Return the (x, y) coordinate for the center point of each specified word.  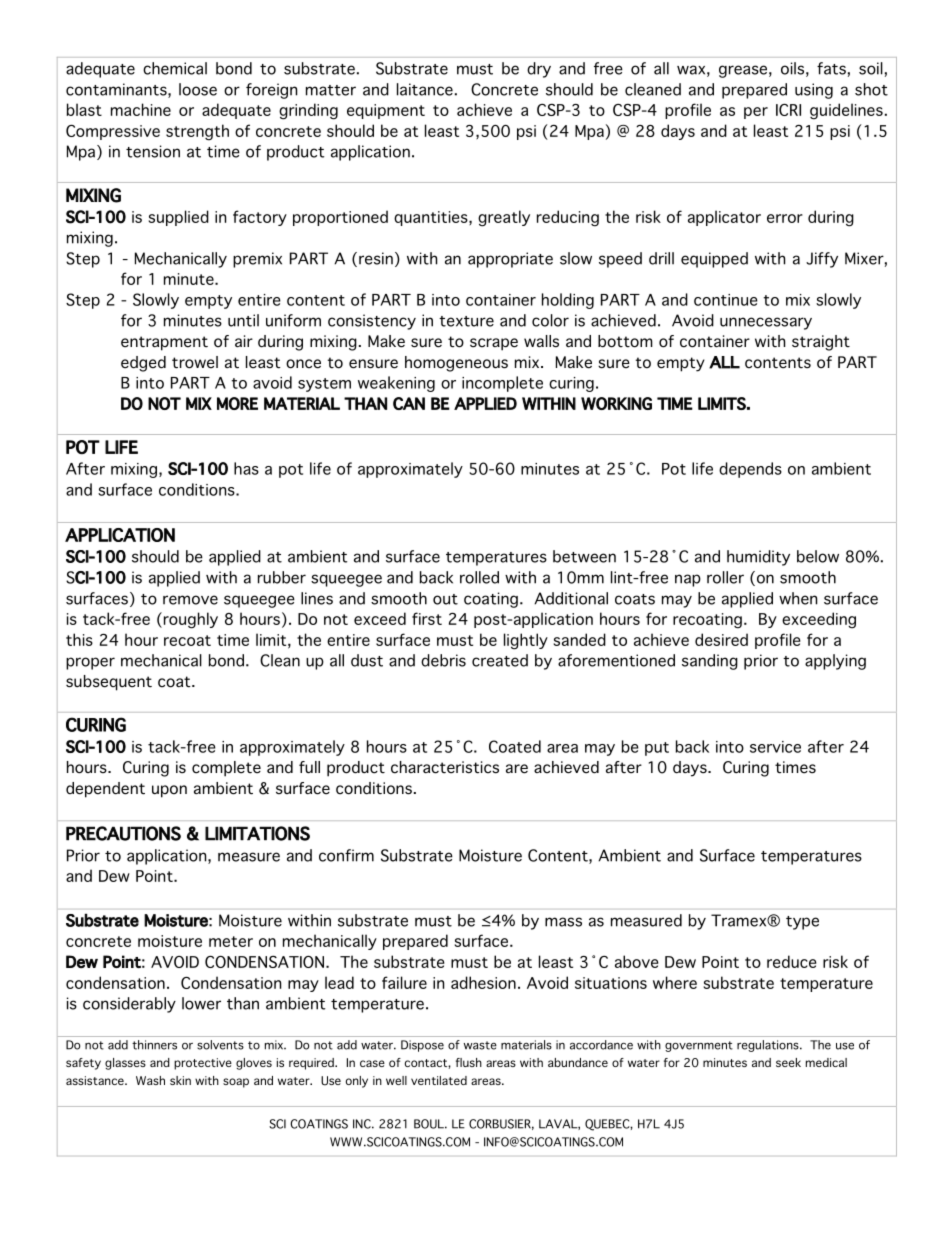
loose (198, 89)
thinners (154, 1045)
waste (480, 1045)
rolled (479, 577)
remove (190, 600)
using (814, 91)
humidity (758, 558)
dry (539, 70)
